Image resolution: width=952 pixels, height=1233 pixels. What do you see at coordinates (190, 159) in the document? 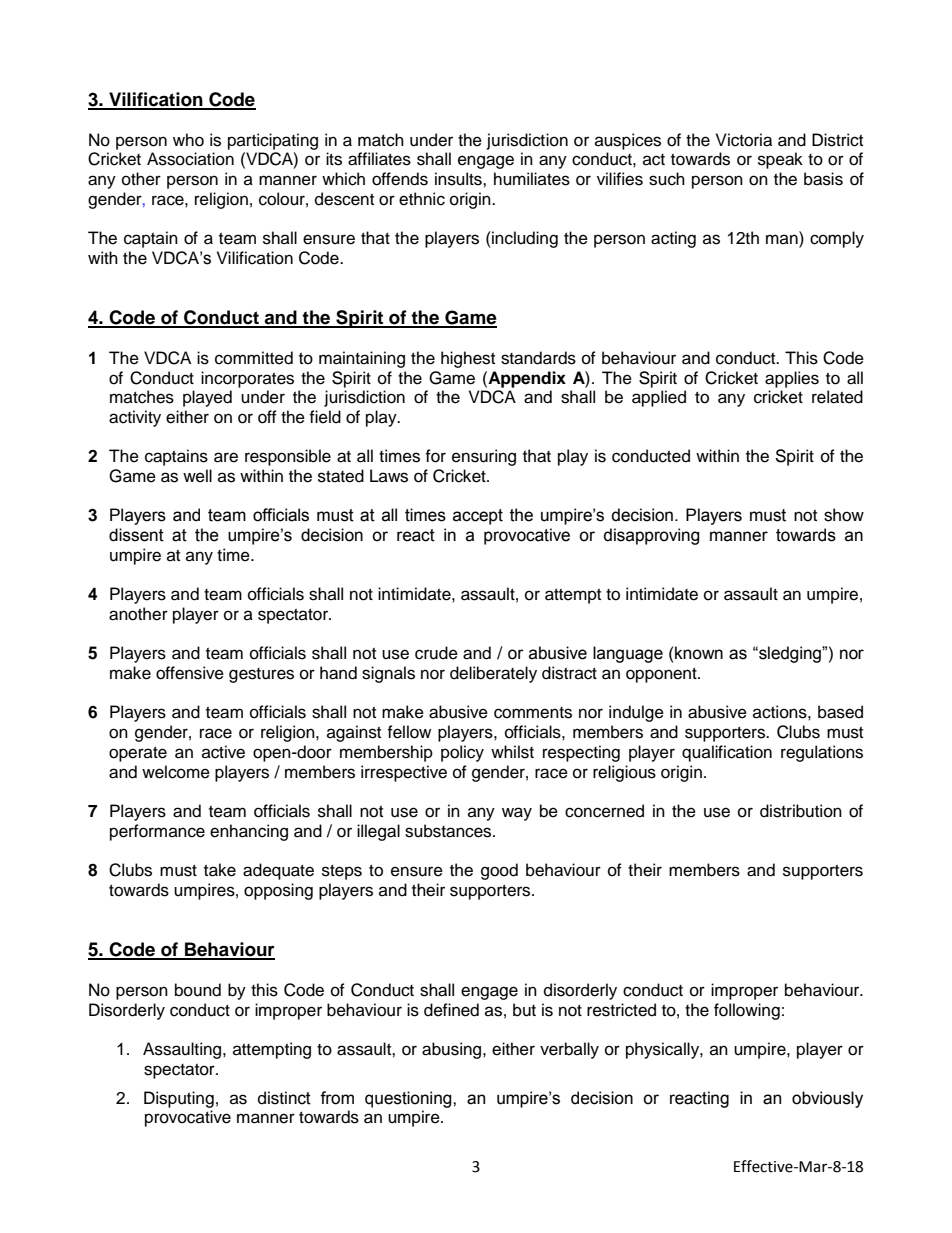
I see `Association` at bounding box center [190, 159].
